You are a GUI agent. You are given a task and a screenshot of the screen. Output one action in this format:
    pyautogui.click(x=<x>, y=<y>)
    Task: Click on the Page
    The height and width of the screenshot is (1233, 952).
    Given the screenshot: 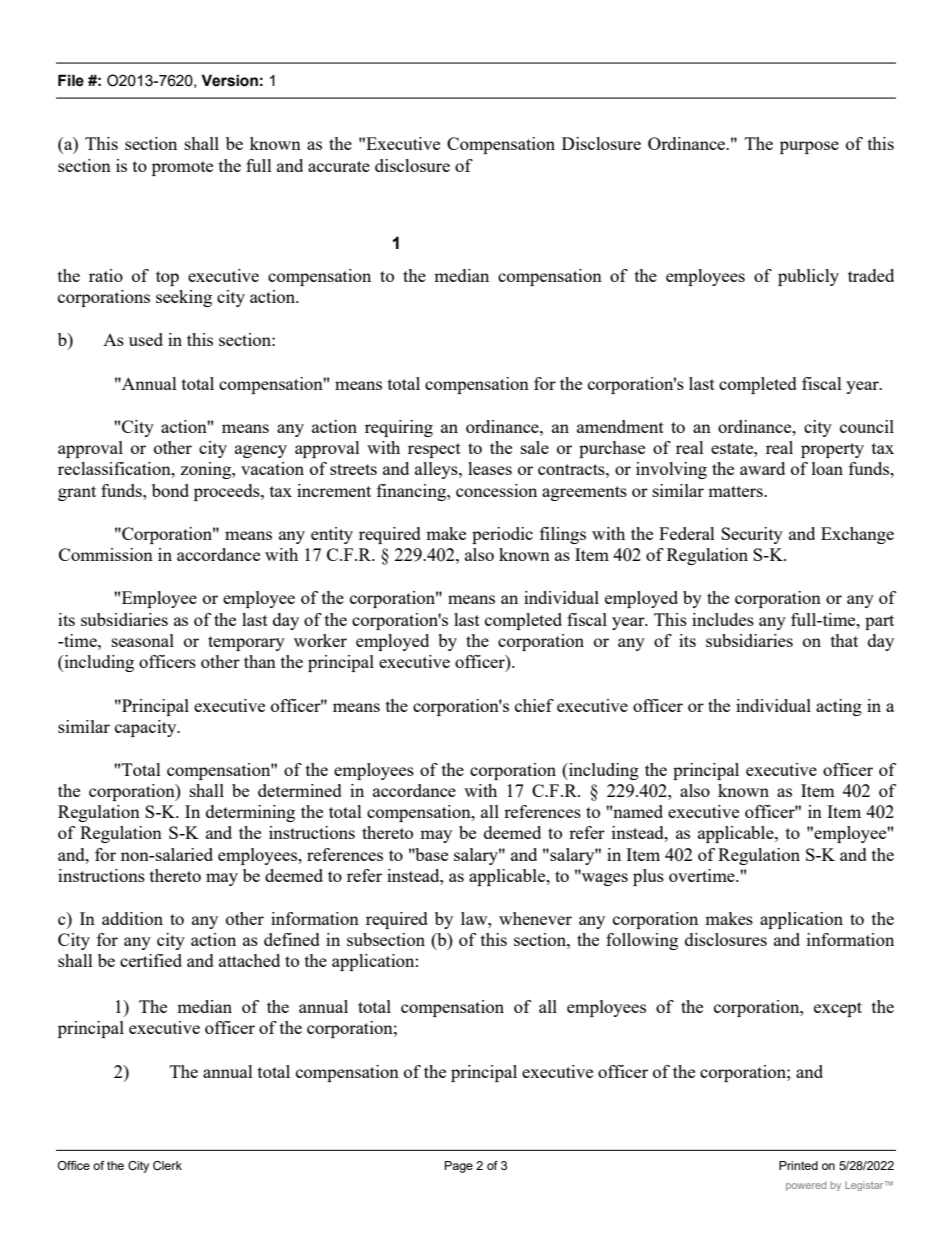 What is the action you would take?
    pyautogui.click(x=459, y=1167)
